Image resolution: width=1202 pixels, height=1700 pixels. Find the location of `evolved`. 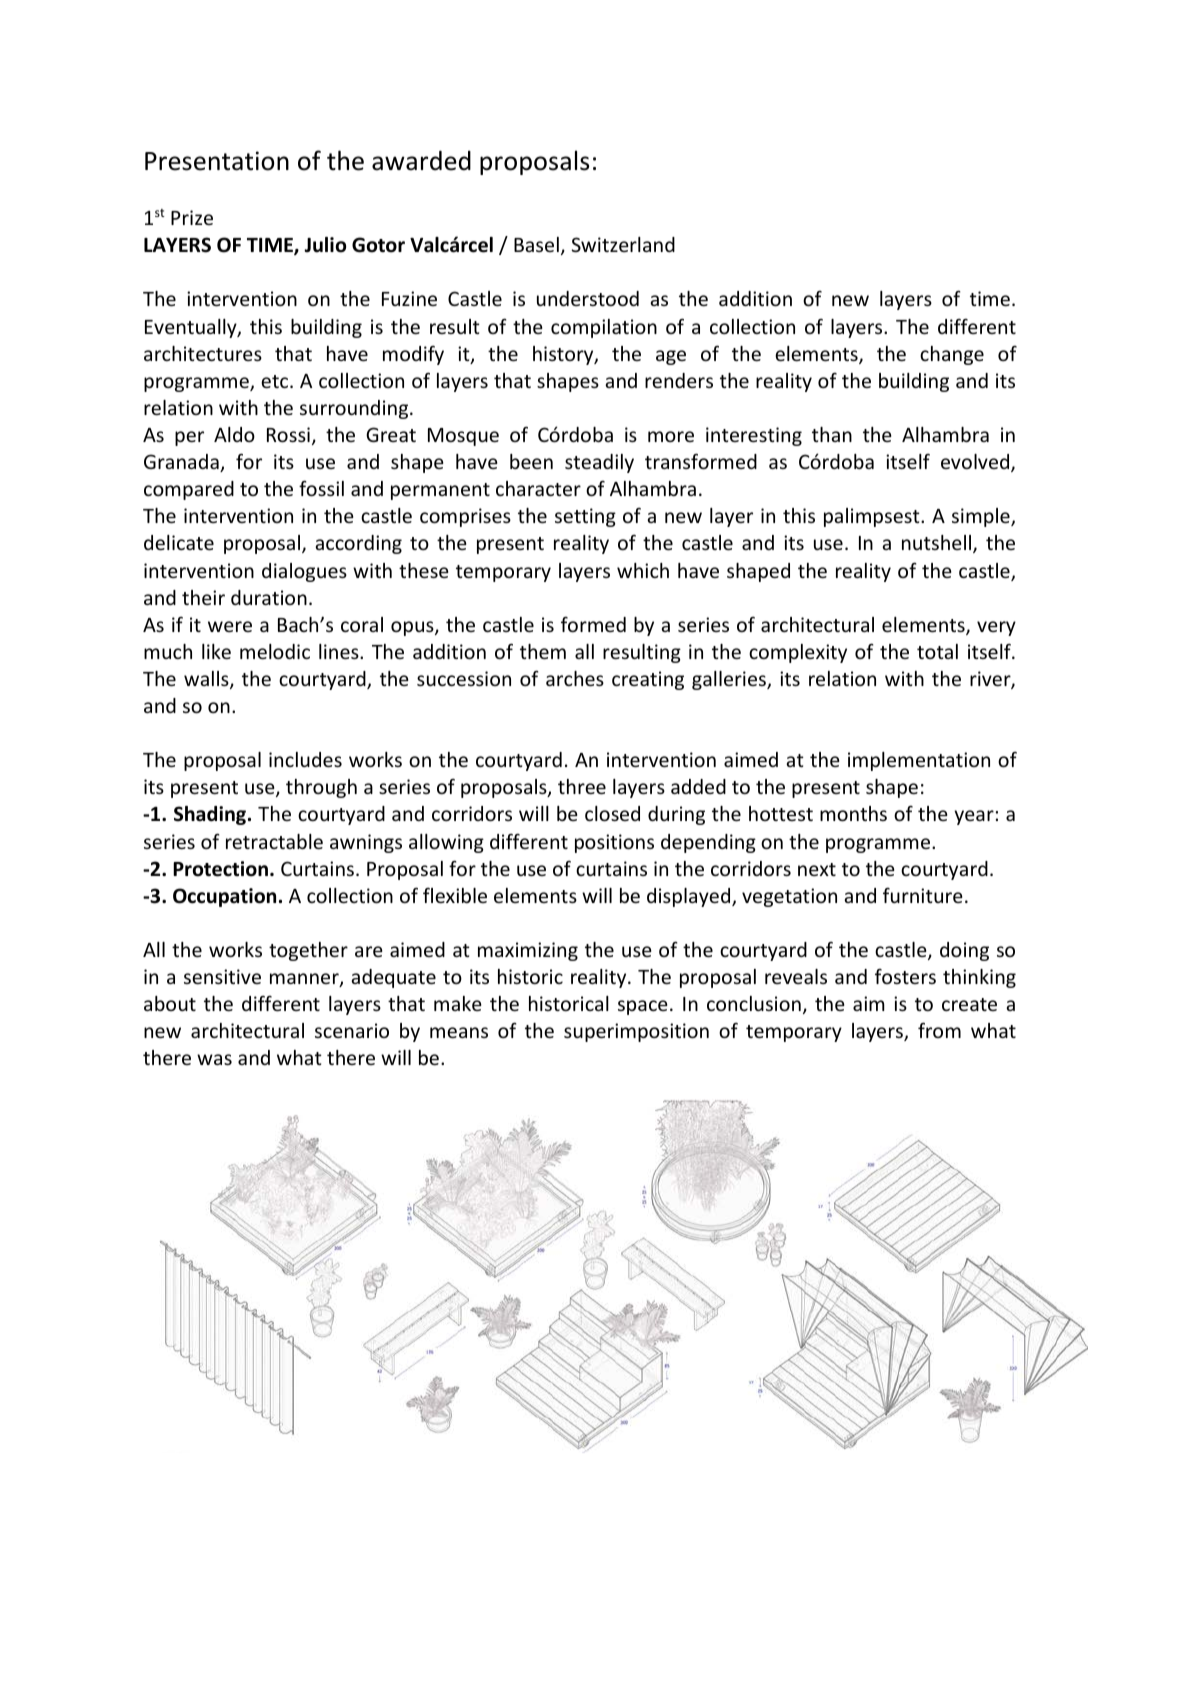

evolved is located at coordinates (976, 463).
